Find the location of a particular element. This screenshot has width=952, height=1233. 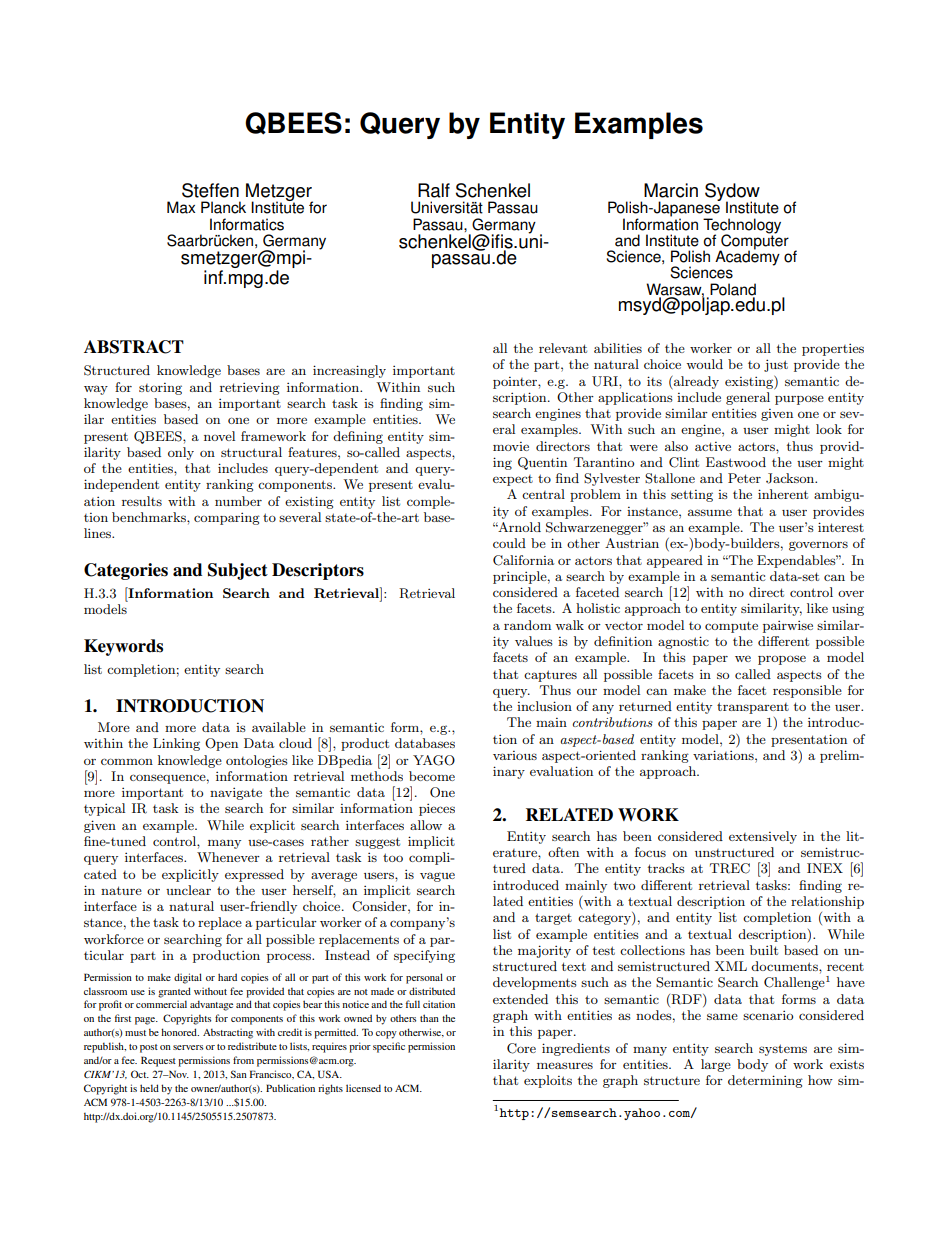

random is located at coordinates (527, 625).
